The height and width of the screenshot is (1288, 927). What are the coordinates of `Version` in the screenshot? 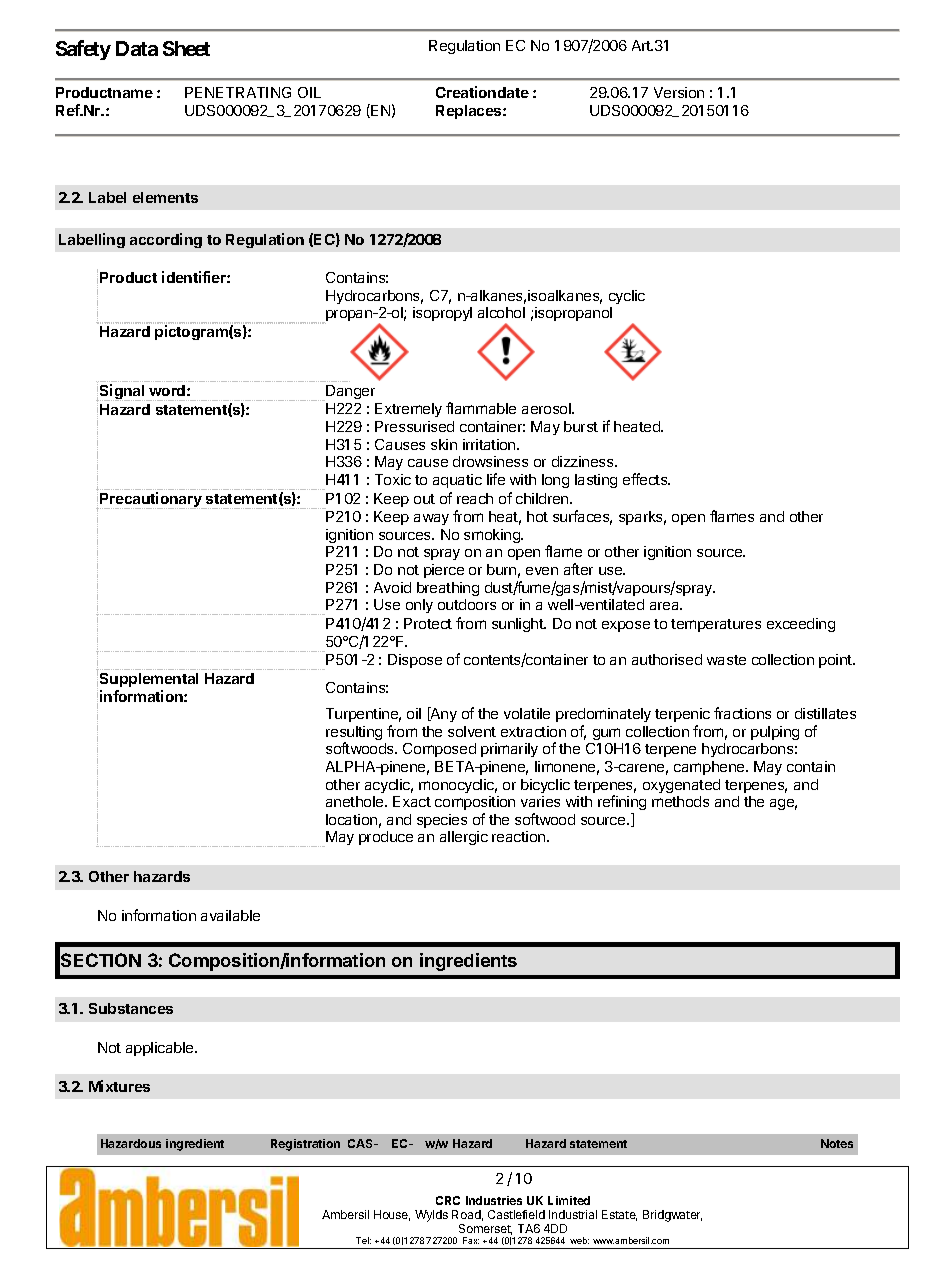 It's located at (679, 92).
